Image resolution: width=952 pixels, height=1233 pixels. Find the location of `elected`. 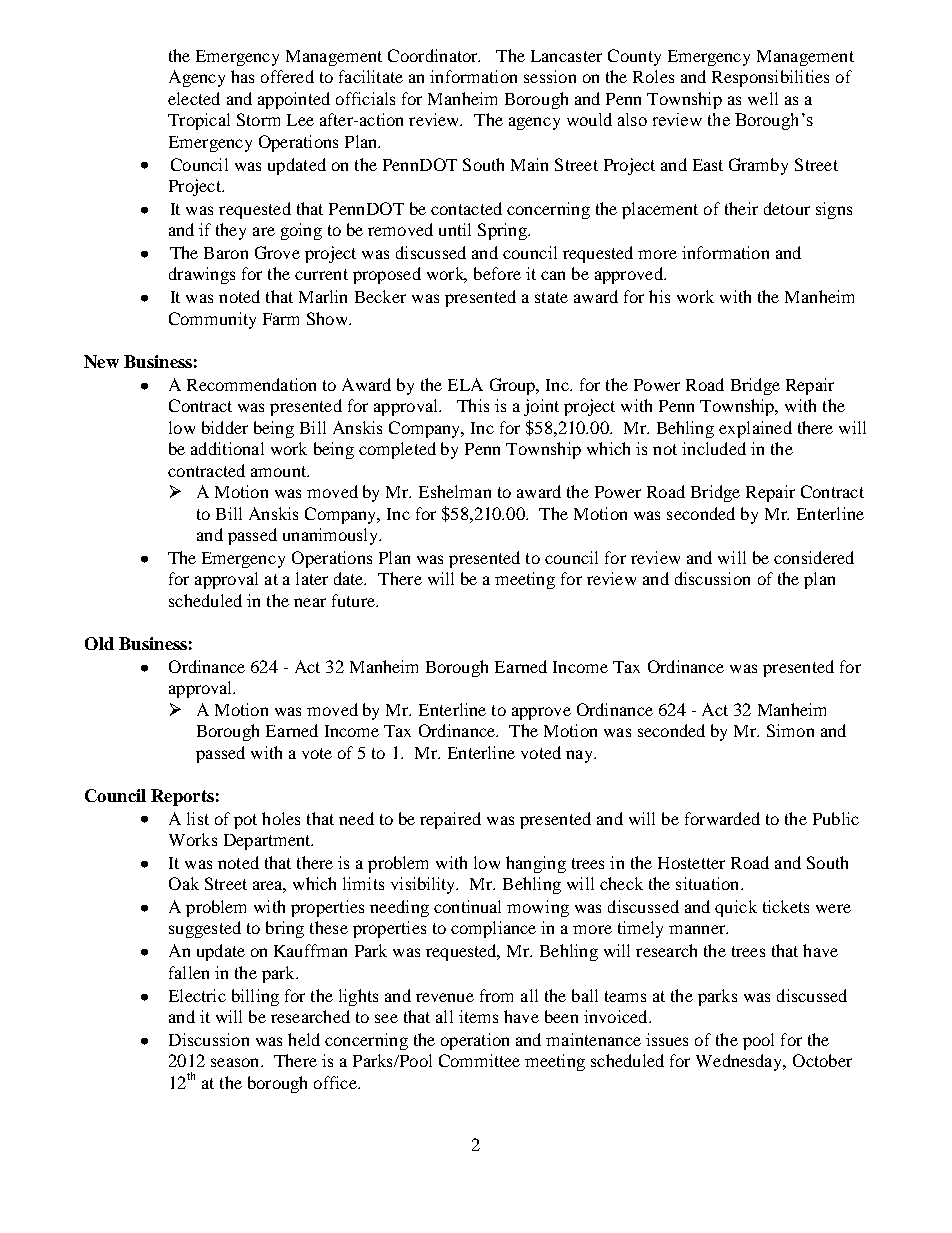

elected is located at coordinates (194, 98).
